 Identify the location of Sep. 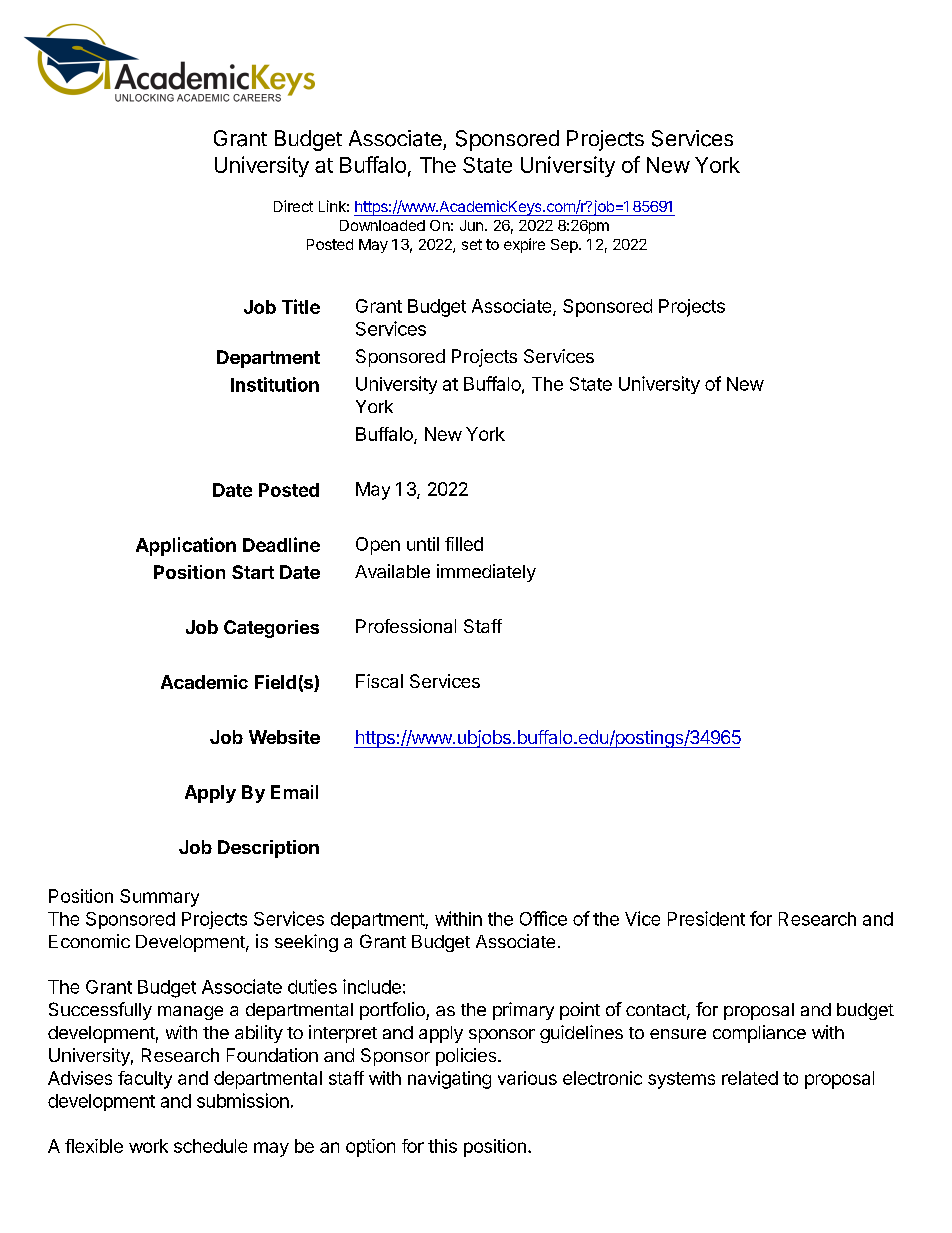
(564, 246).
